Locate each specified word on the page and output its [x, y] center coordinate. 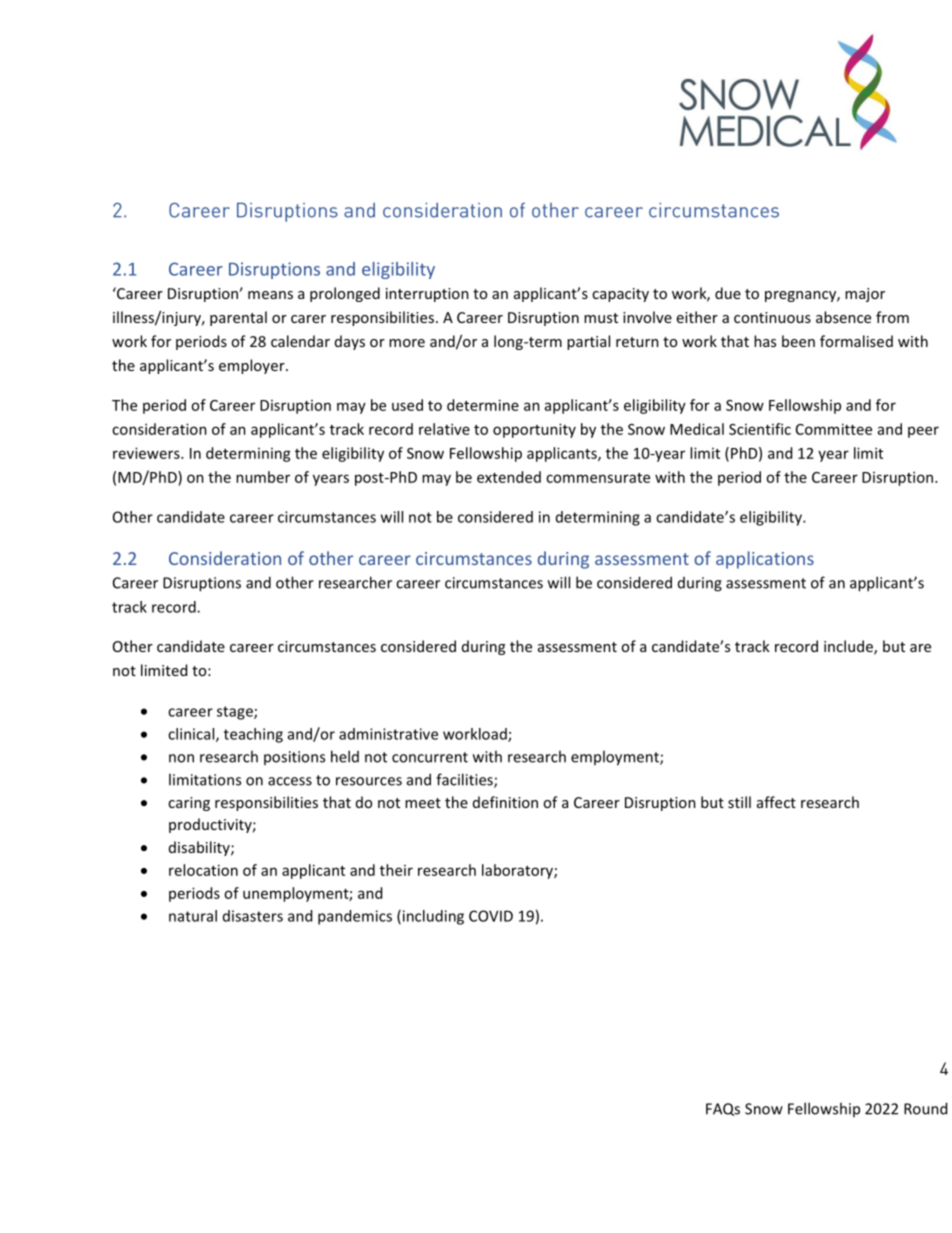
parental [238, 318]
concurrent [430, 757]
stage [236, 713]
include [849, 647]
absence [843, 317]
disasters [253, 916]
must [601, 318]
